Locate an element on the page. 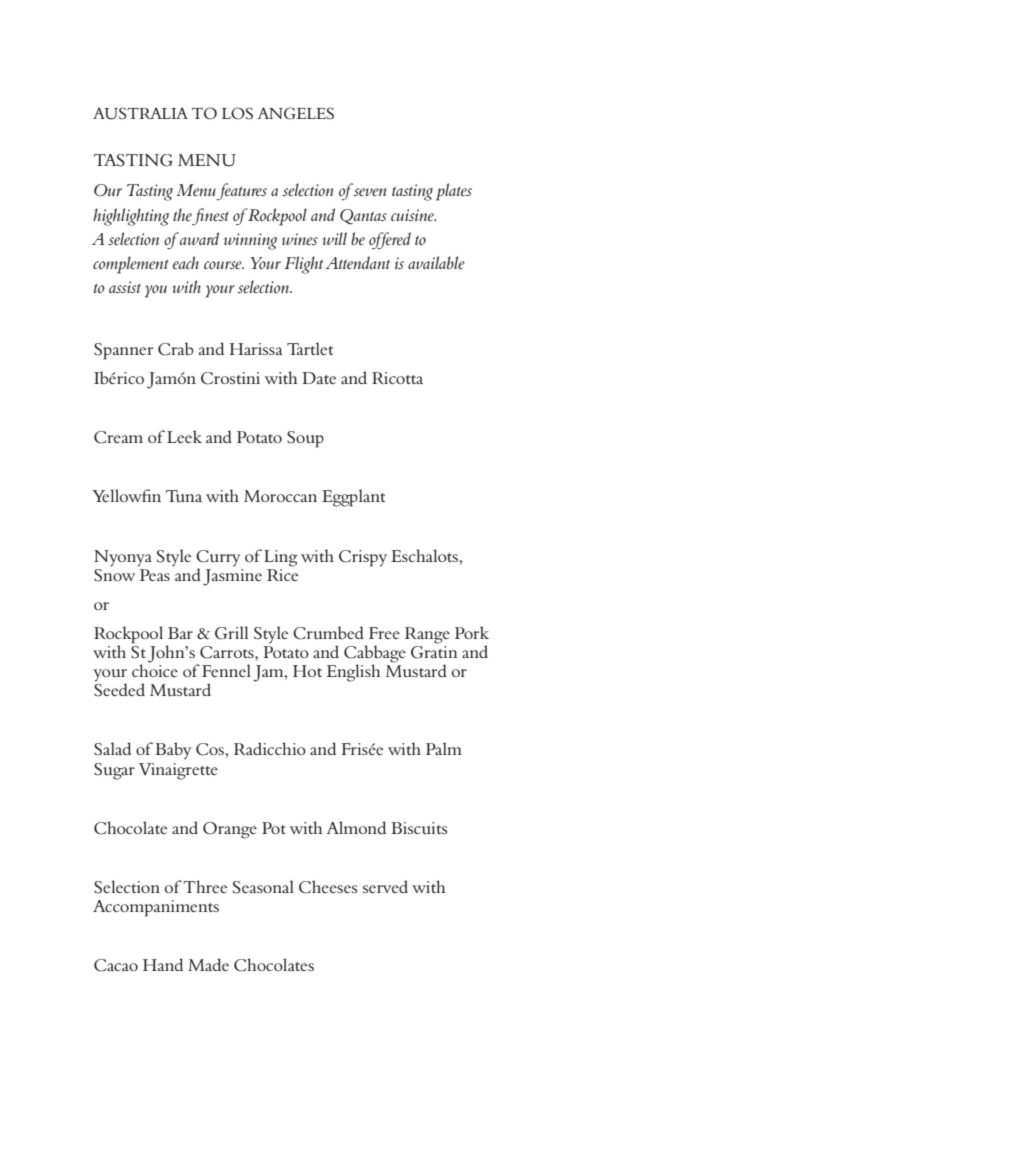 This image has height=1176, width=1036. Palm is located at coordinates (444, 748).
